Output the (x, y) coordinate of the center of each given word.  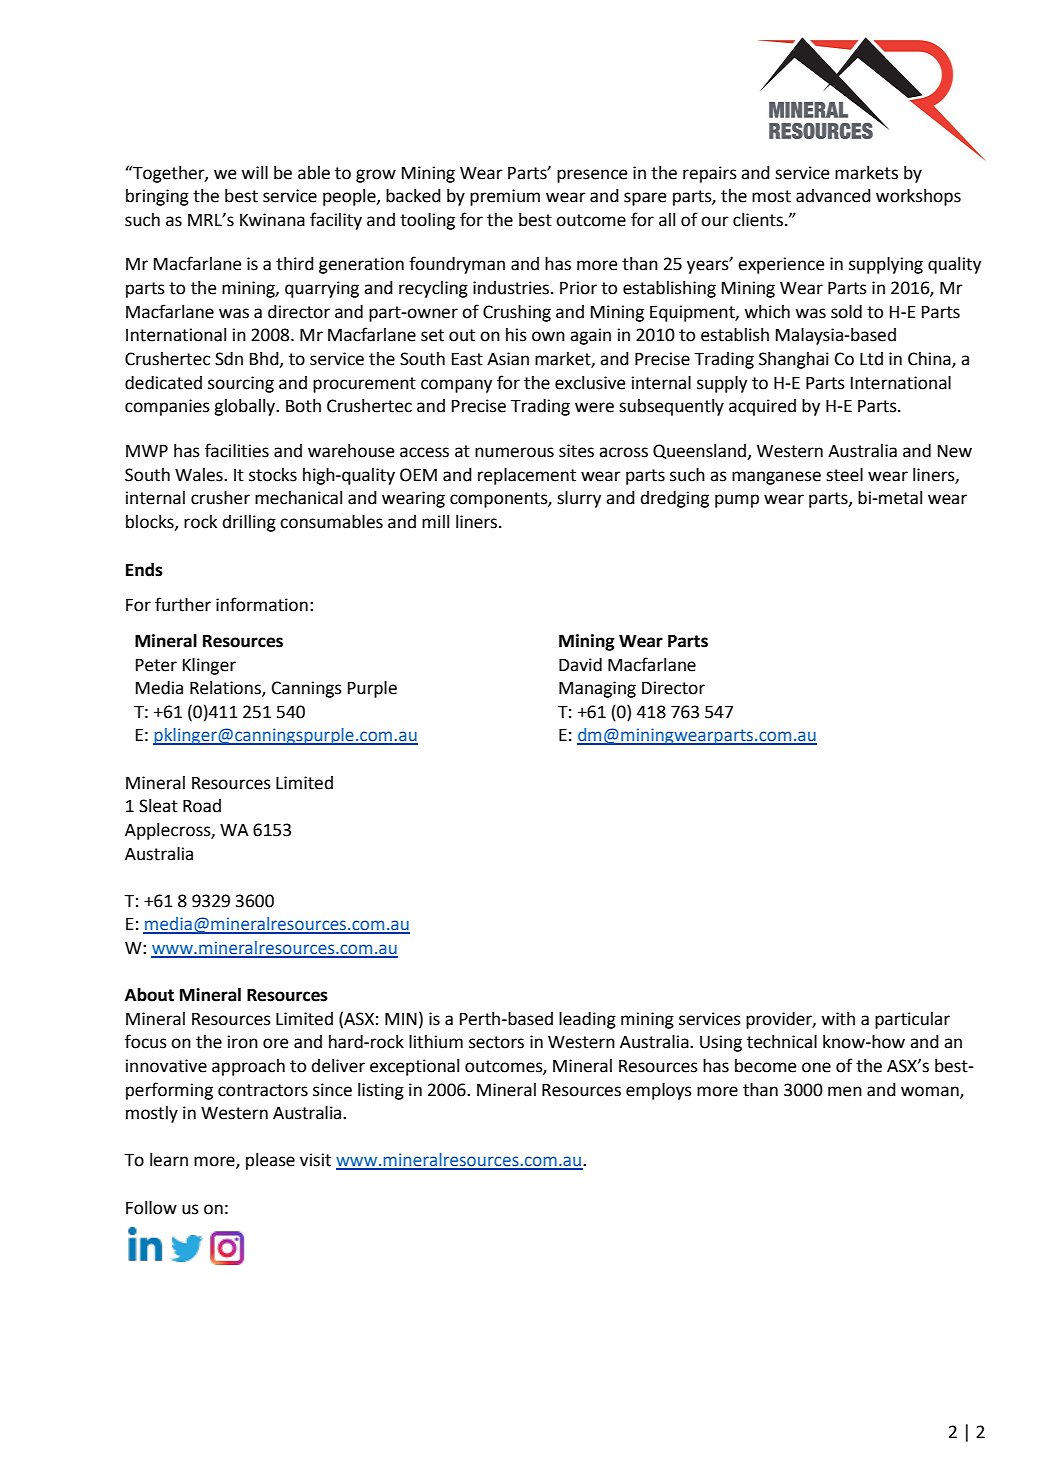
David (580, 665)
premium (505, 197)
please (270, 1161)
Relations (226, 689)
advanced (833, 196)
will (254, 172)
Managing (597, 689)
